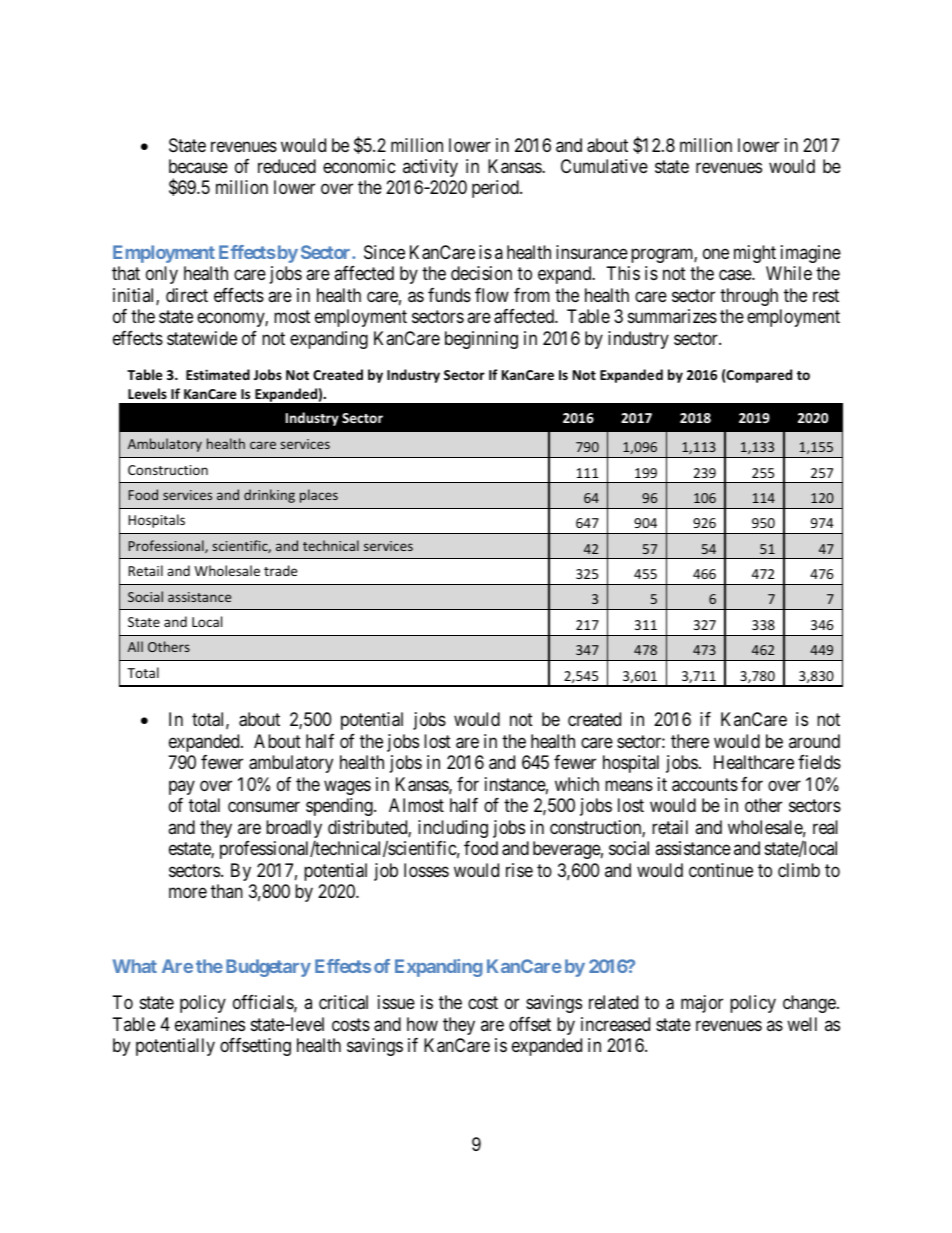 This screenshot has height=1233, width=952. I want to click on how, so click(422, 1024).
